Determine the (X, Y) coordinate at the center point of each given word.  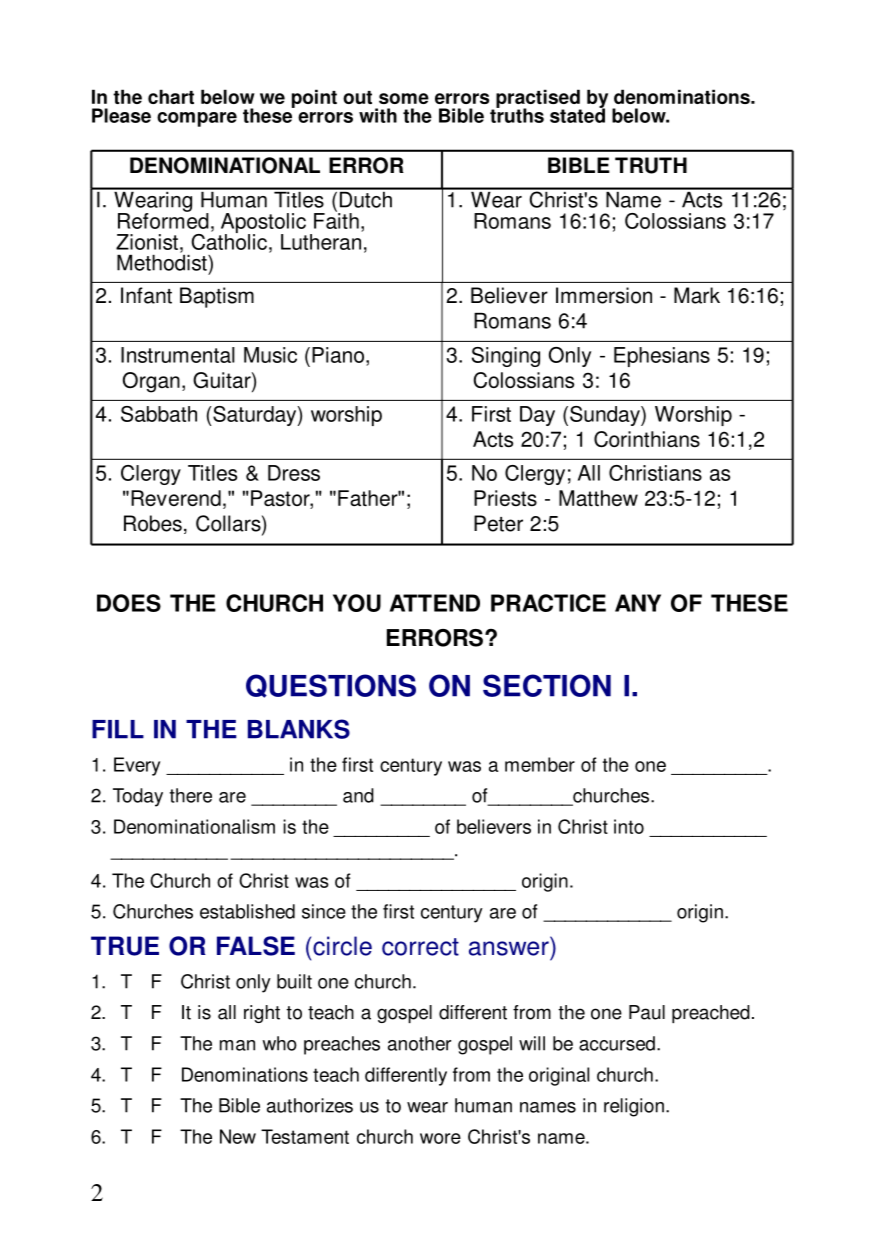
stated (577, 114)
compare (197, 119)
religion (634, 1107)
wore (440, 1138)
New (238, 1136)
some (404, 98)
